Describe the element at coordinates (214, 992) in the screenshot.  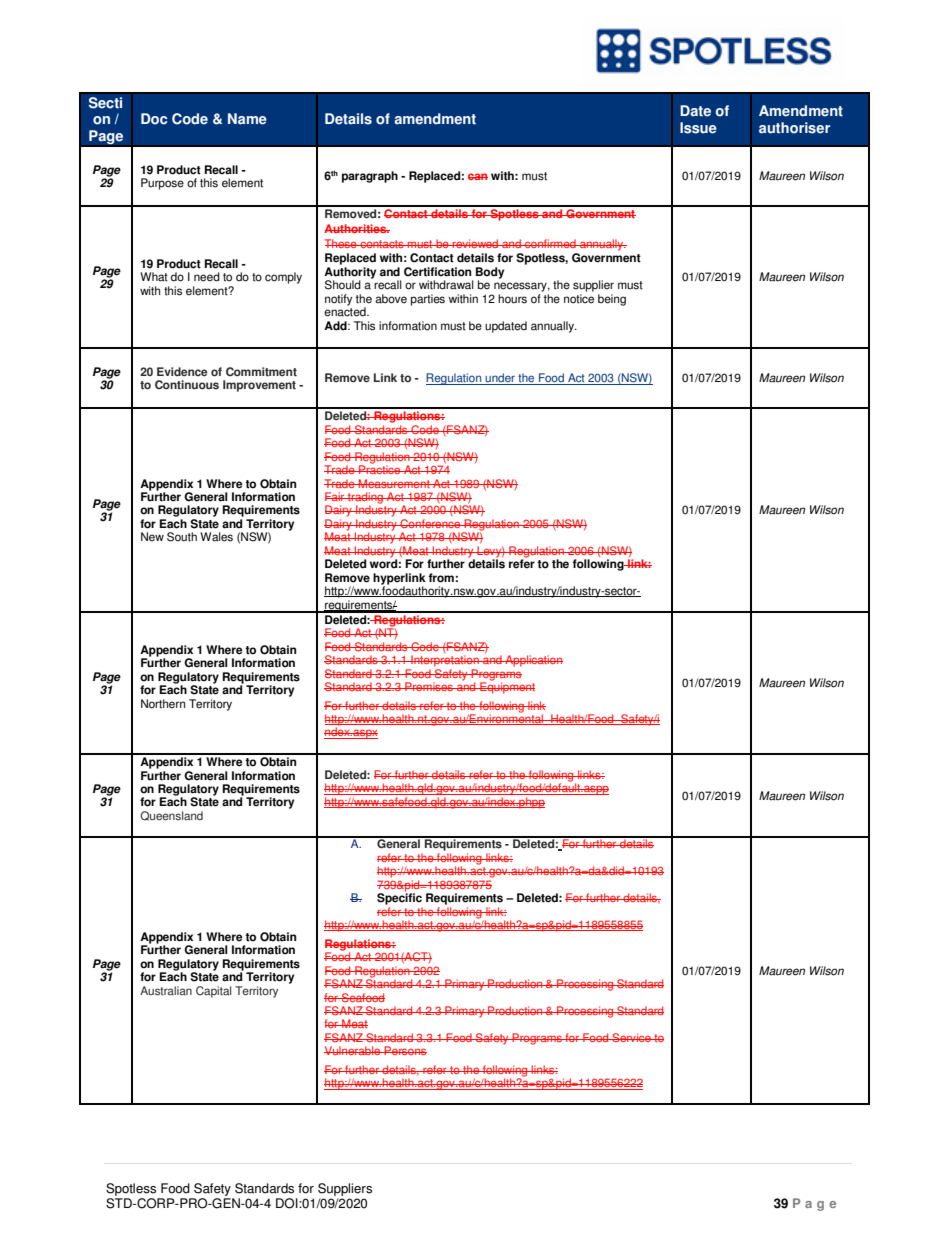
I see `Capital` at that location.
